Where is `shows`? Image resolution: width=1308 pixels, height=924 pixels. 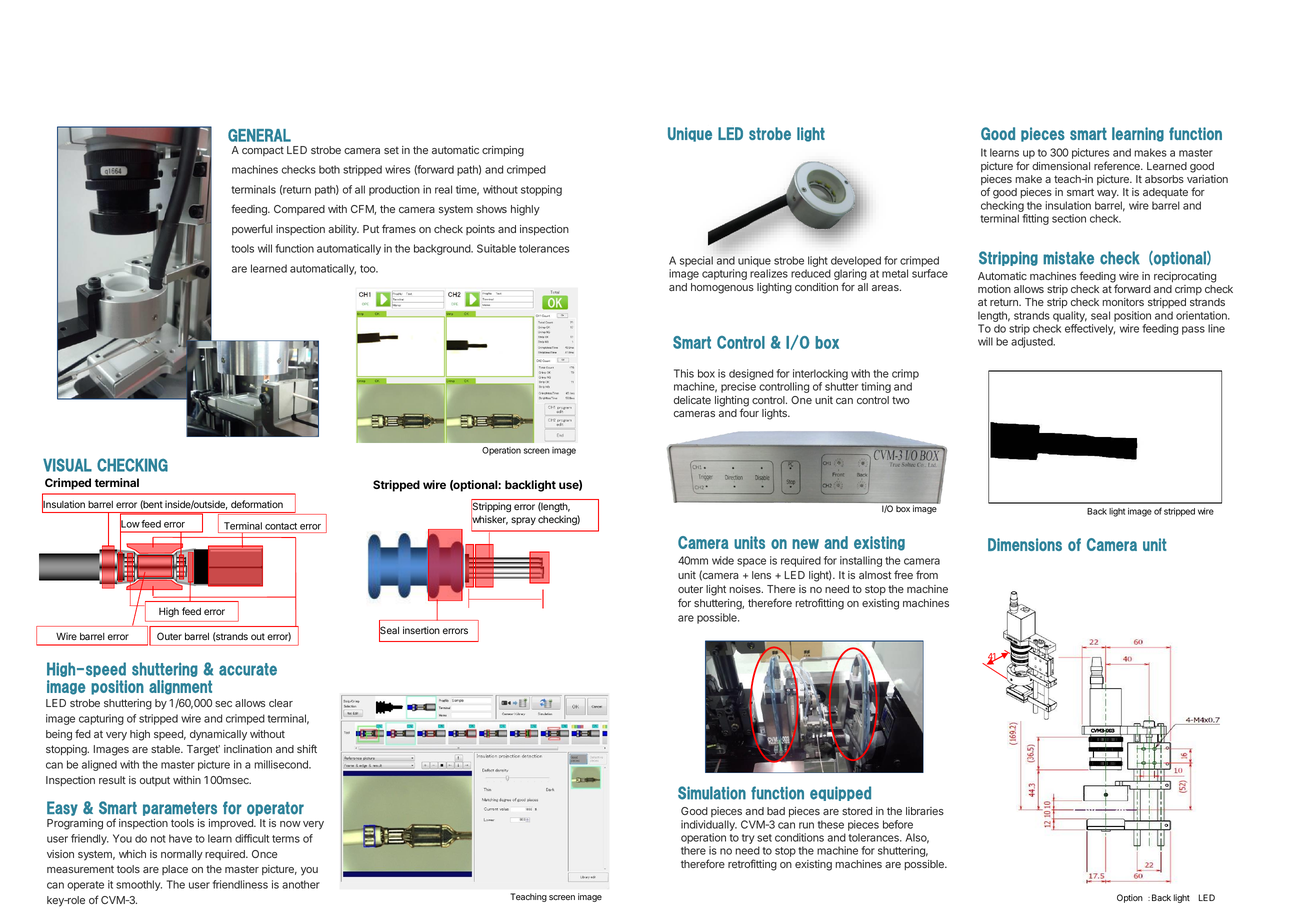 shows is located at coordinates (491, 209).
